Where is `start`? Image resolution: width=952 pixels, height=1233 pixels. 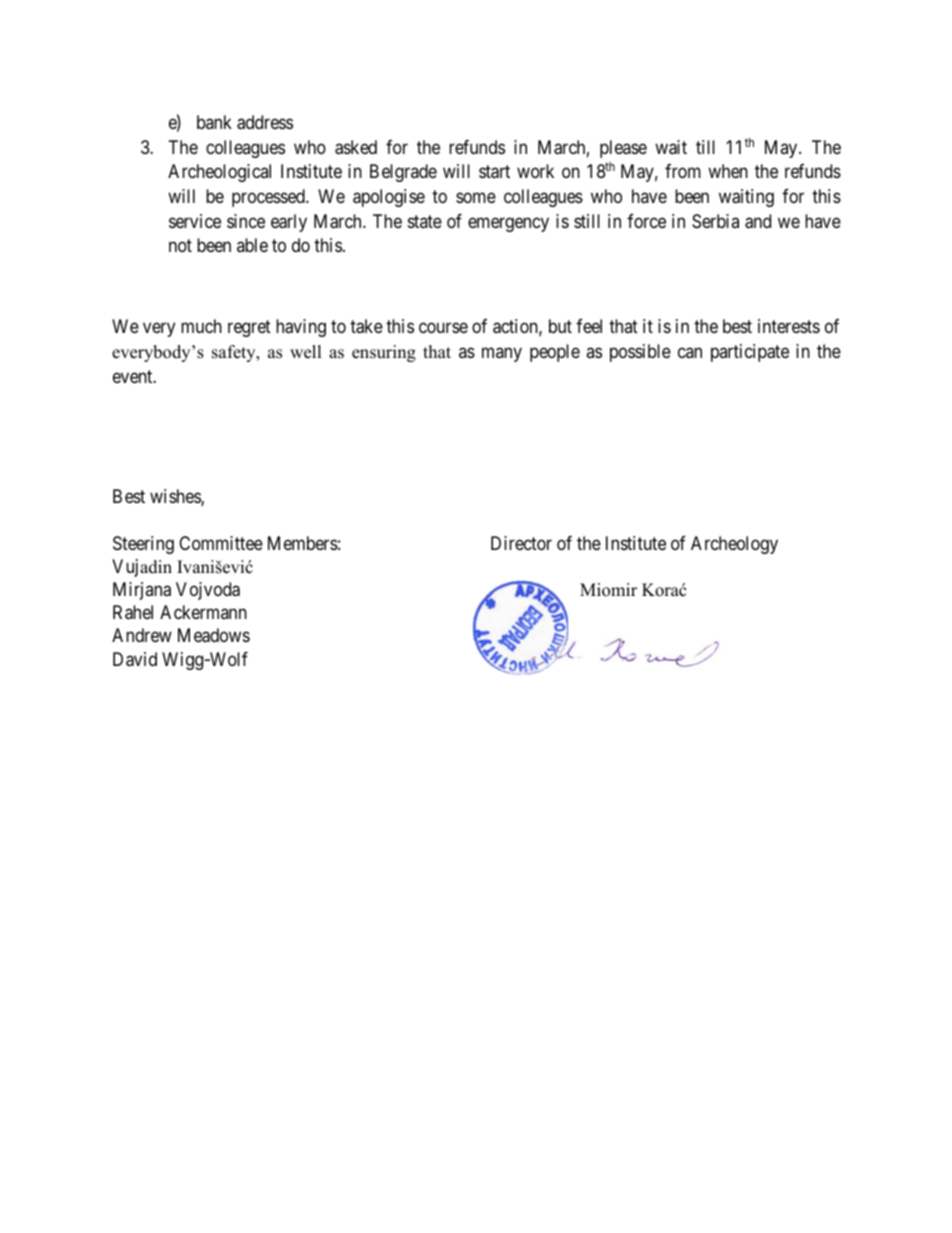 start is located at coordinates (494, 172).
